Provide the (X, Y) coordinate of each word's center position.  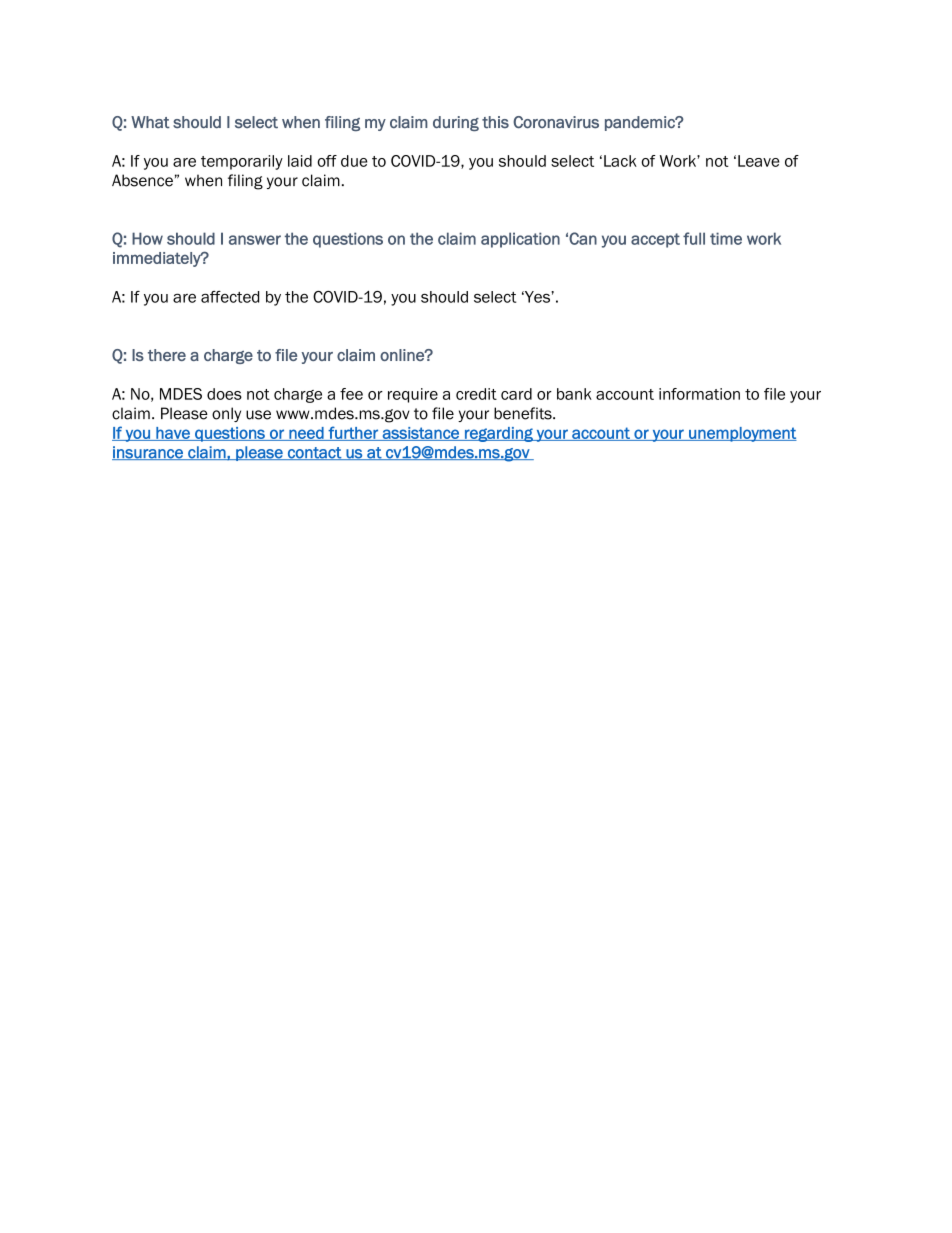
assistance (420, 434)
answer (255, 240)
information (699, 394)
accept (655, 240)
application (520, 240)
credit (476, 394)
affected (230, 297)
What (150, 122)
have (173, 434)
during (456, 123)
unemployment (742, 434)
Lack (620, 161)
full (694, 238)
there (167, 355)
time (726, 238)
